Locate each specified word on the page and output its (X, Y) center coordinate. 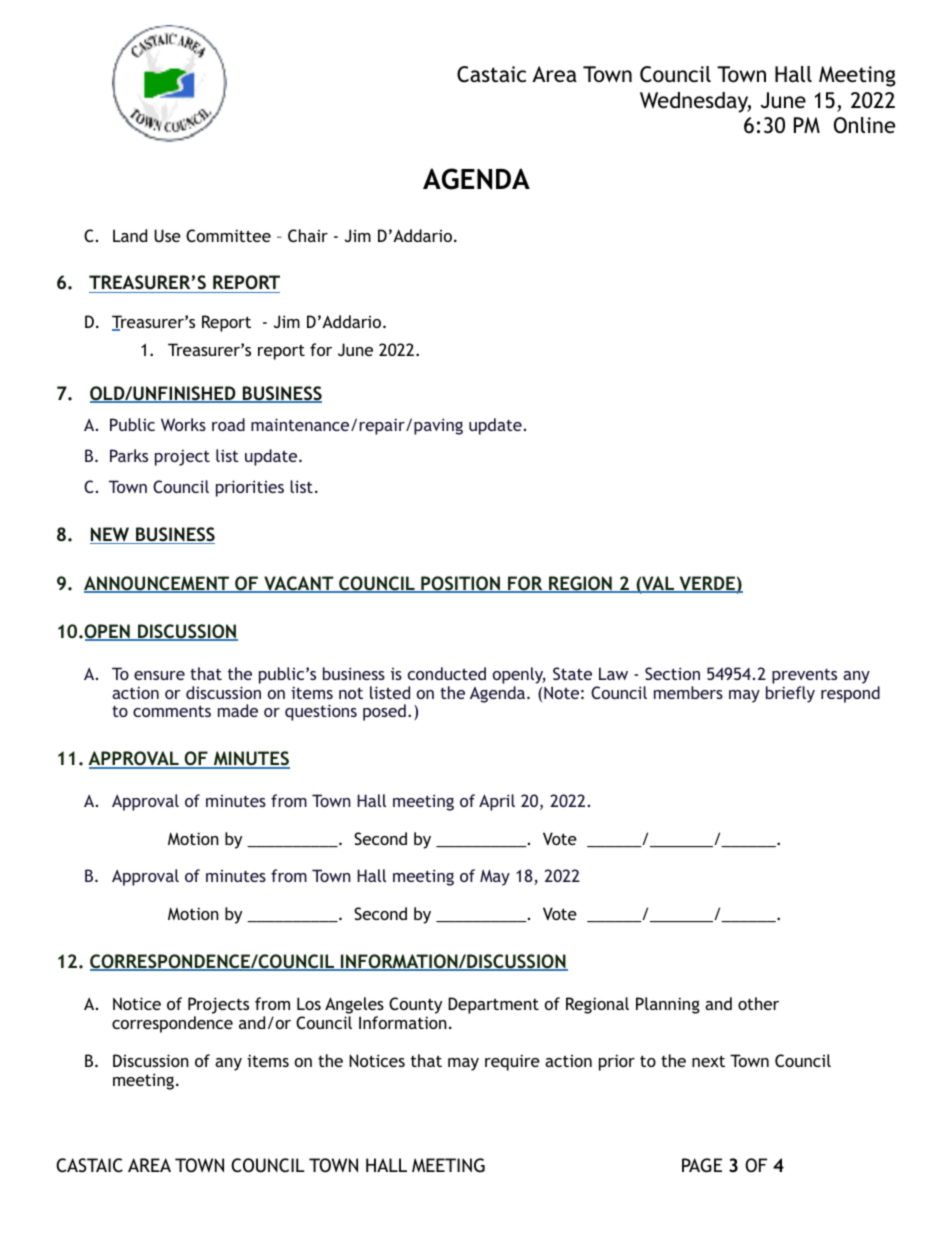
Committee (228, 235)
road (228, 424)
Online (864, 125)
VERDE (707, 584)
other (758, 1003)
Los (309, 1003)
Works (183, 424)
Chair (308, 235)
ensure (159, 675)
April (497, 802)
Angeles (354, 1005)
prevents (804, 676)
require (512, 1062)
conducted (447, 673)
